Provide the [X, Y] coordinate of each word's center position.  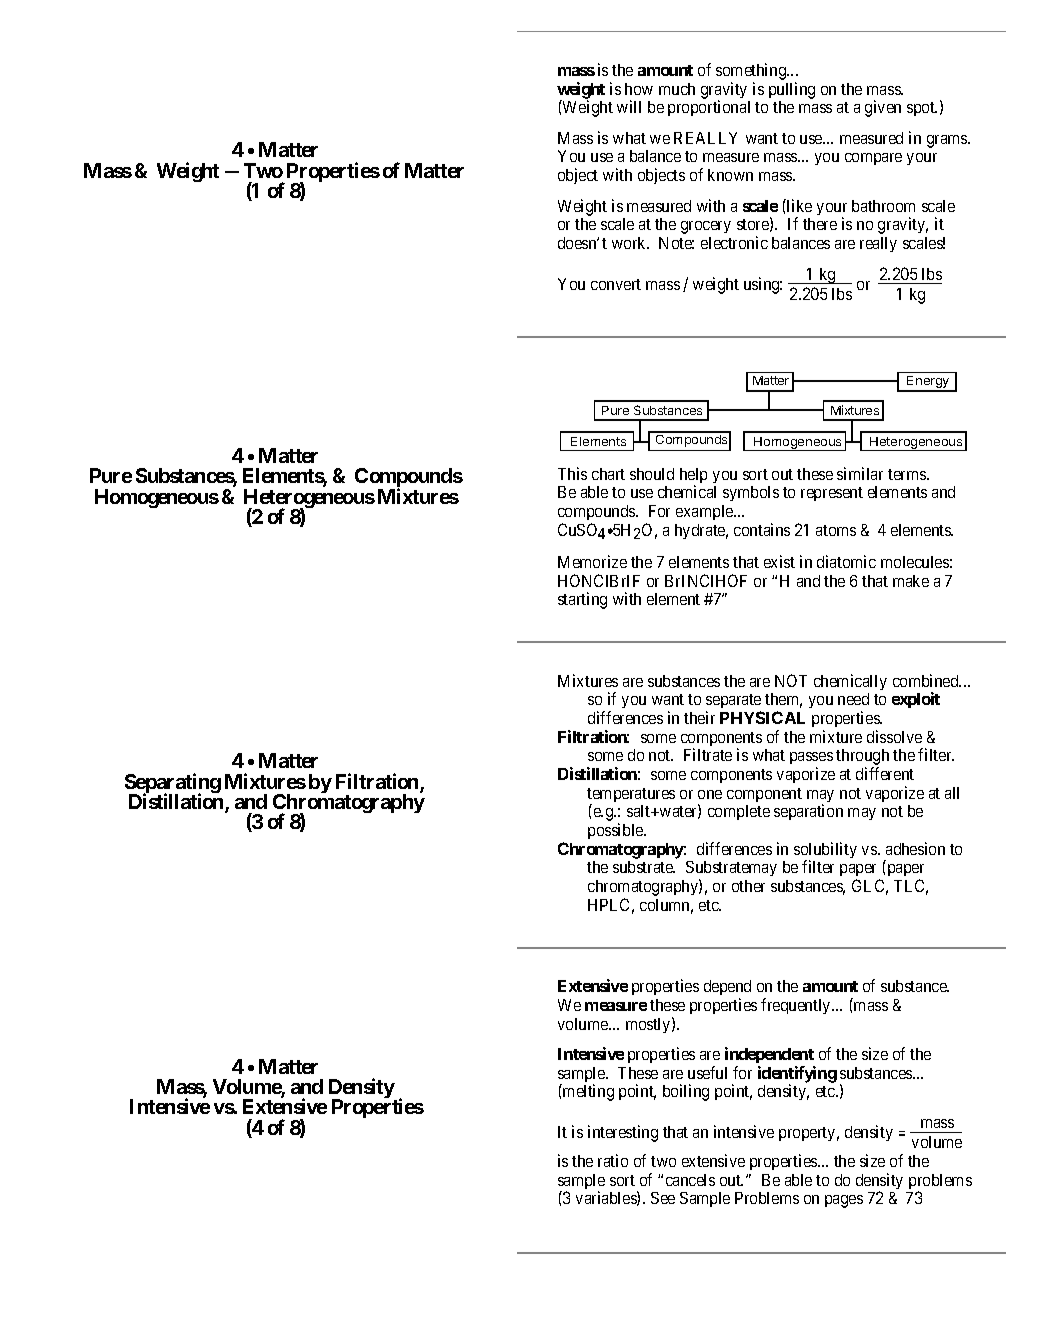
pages [844, 1201]
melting [587, 1092]
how [639, 89]
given [883, 108]
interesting [623, 1133]
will [629, 106]
